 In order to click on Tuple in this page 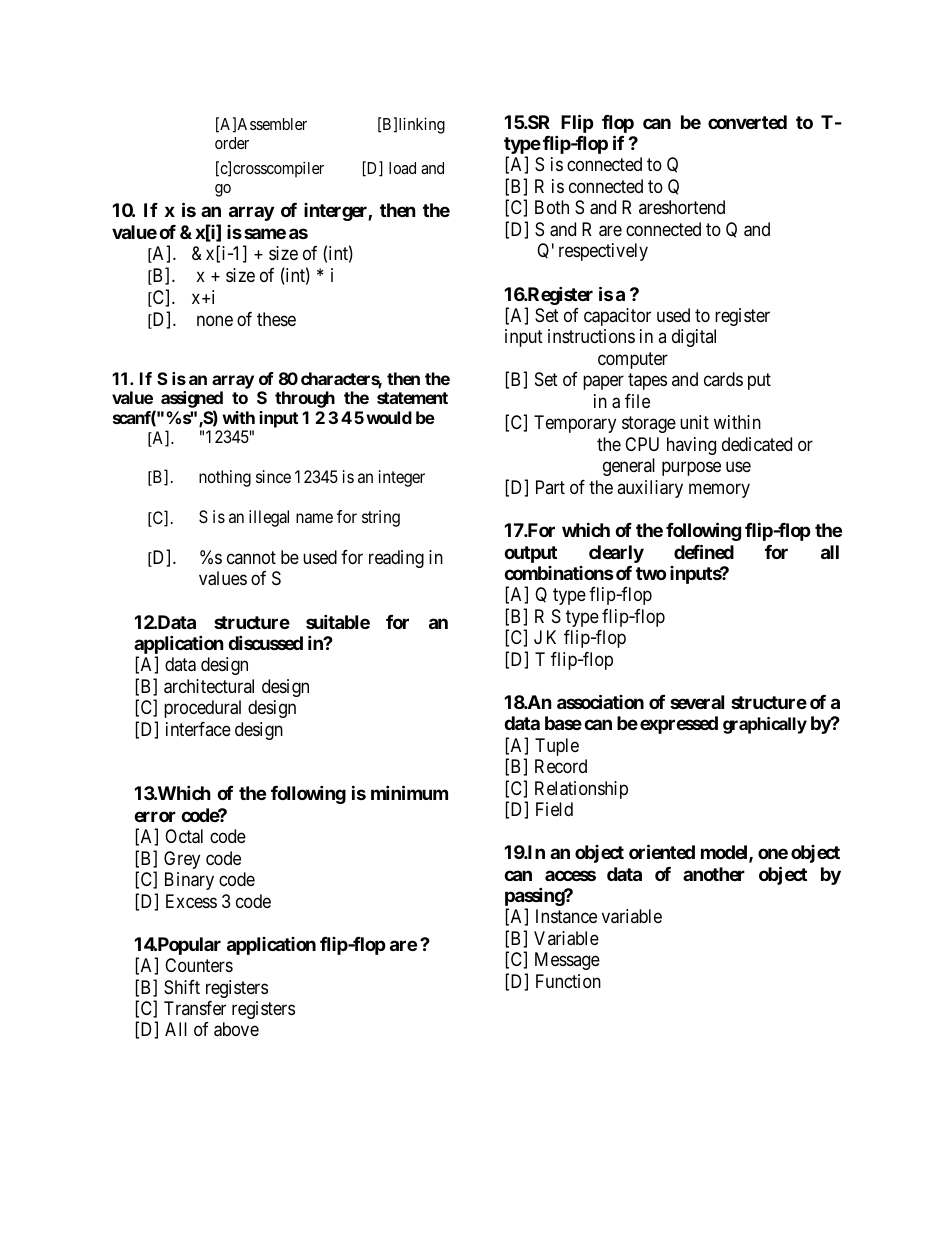, I will do `click(557, 747)`.
